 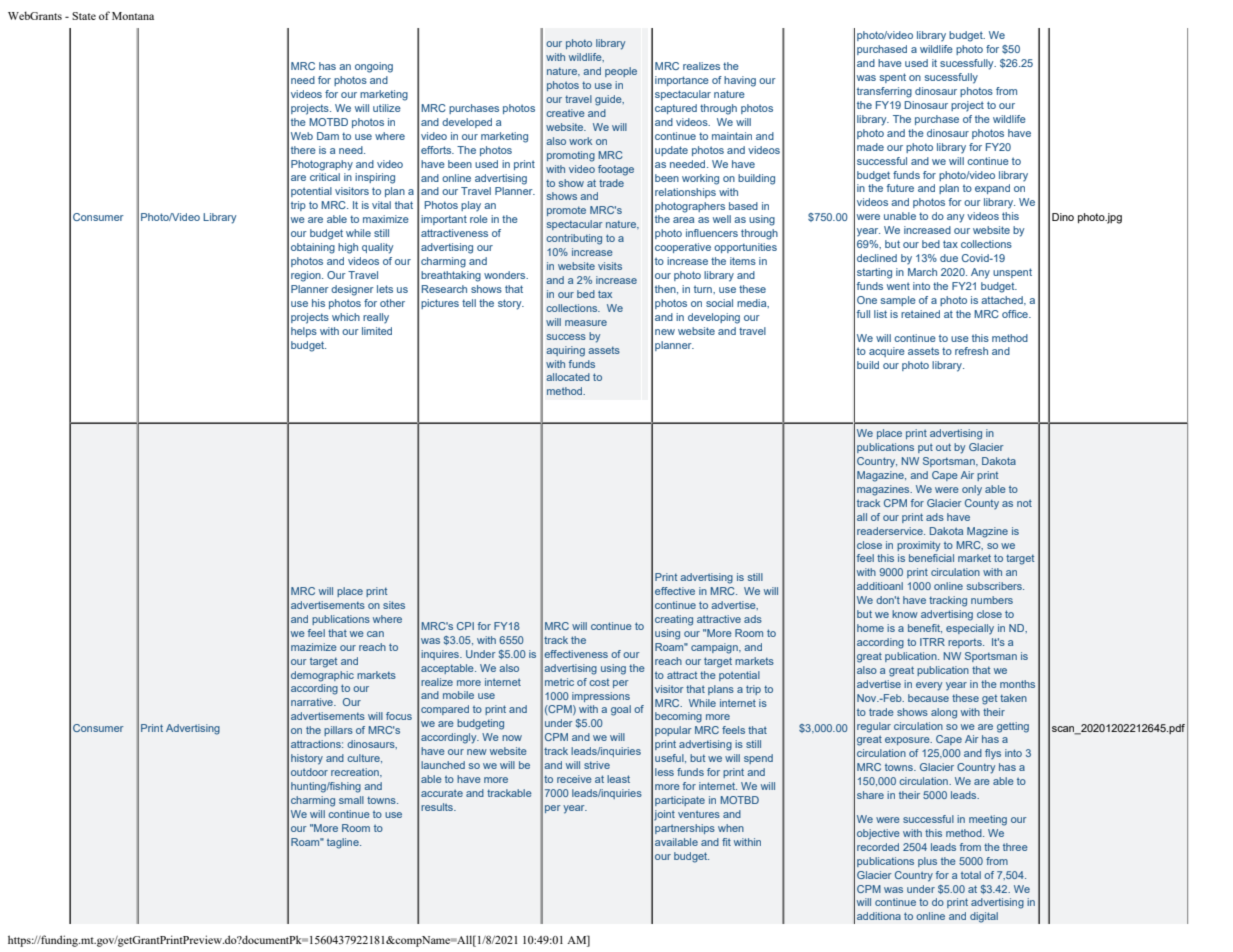 What do you see at coordinates (884, 92) in the screenshot?
I see `transferring` at bounding box center [884, 92].
